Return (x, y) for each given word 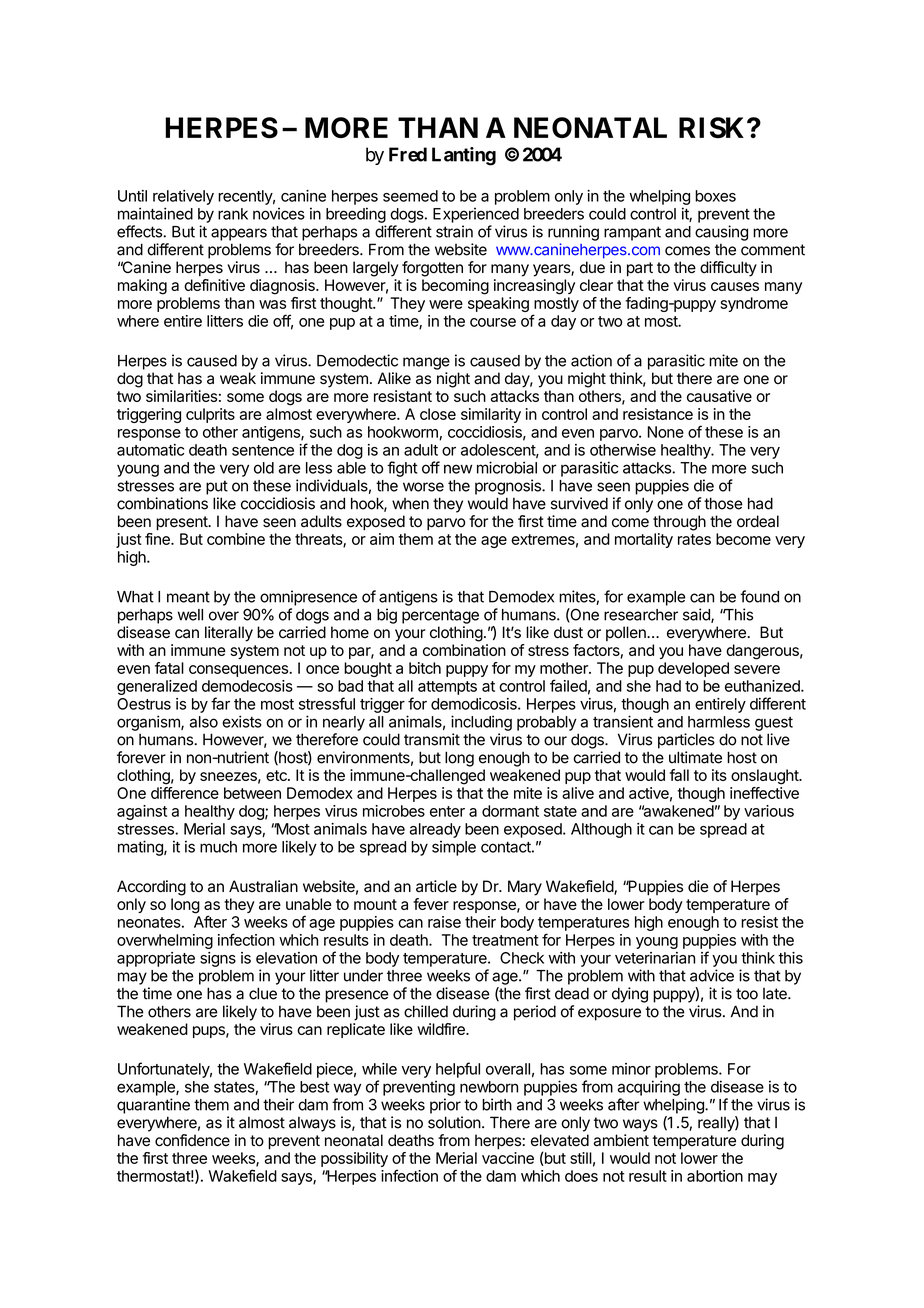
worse (423, 487)
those (723, 503)
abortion (715, 1176)
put (217, 487)
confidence (192, 1140)
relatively (183, 197)
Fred (408, 154)
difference (185, 793)
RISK (713, 127)
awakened (677, 811)
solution (454, 1122)
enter (447, 811)
